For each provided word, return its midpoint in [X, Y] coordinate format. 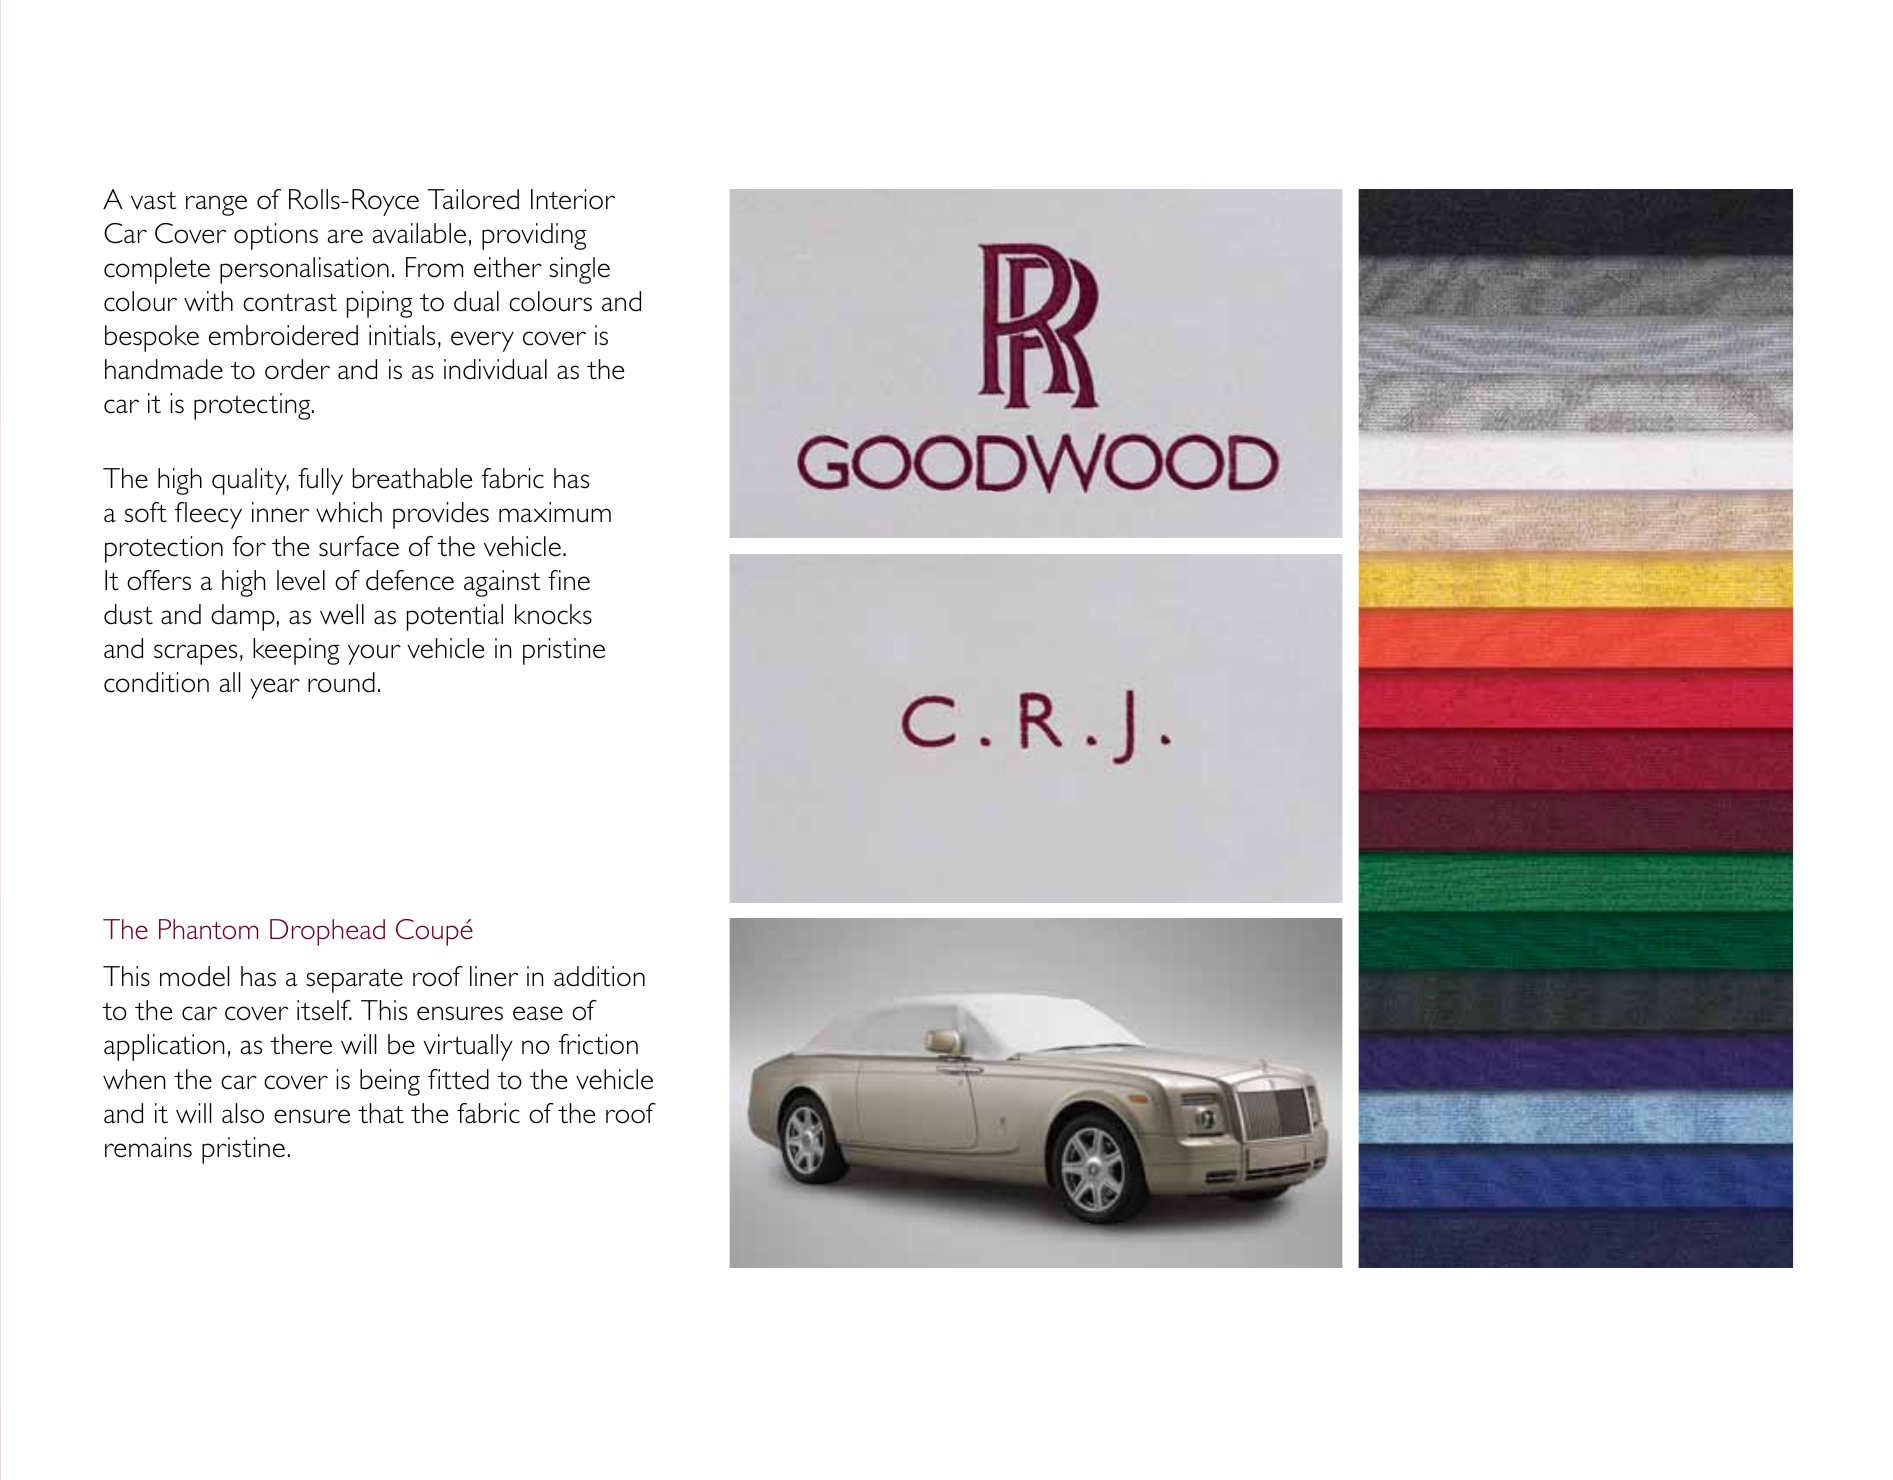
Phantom [208, 929]
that [381, 1113]
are [345, 236]
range [216, 205]
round [341, 682]
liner [494, 976]
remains [148, 1147]
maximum [555, 512]
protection [164, 549]
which [349, 512]
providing [534, 236]
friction [598, 1044]
